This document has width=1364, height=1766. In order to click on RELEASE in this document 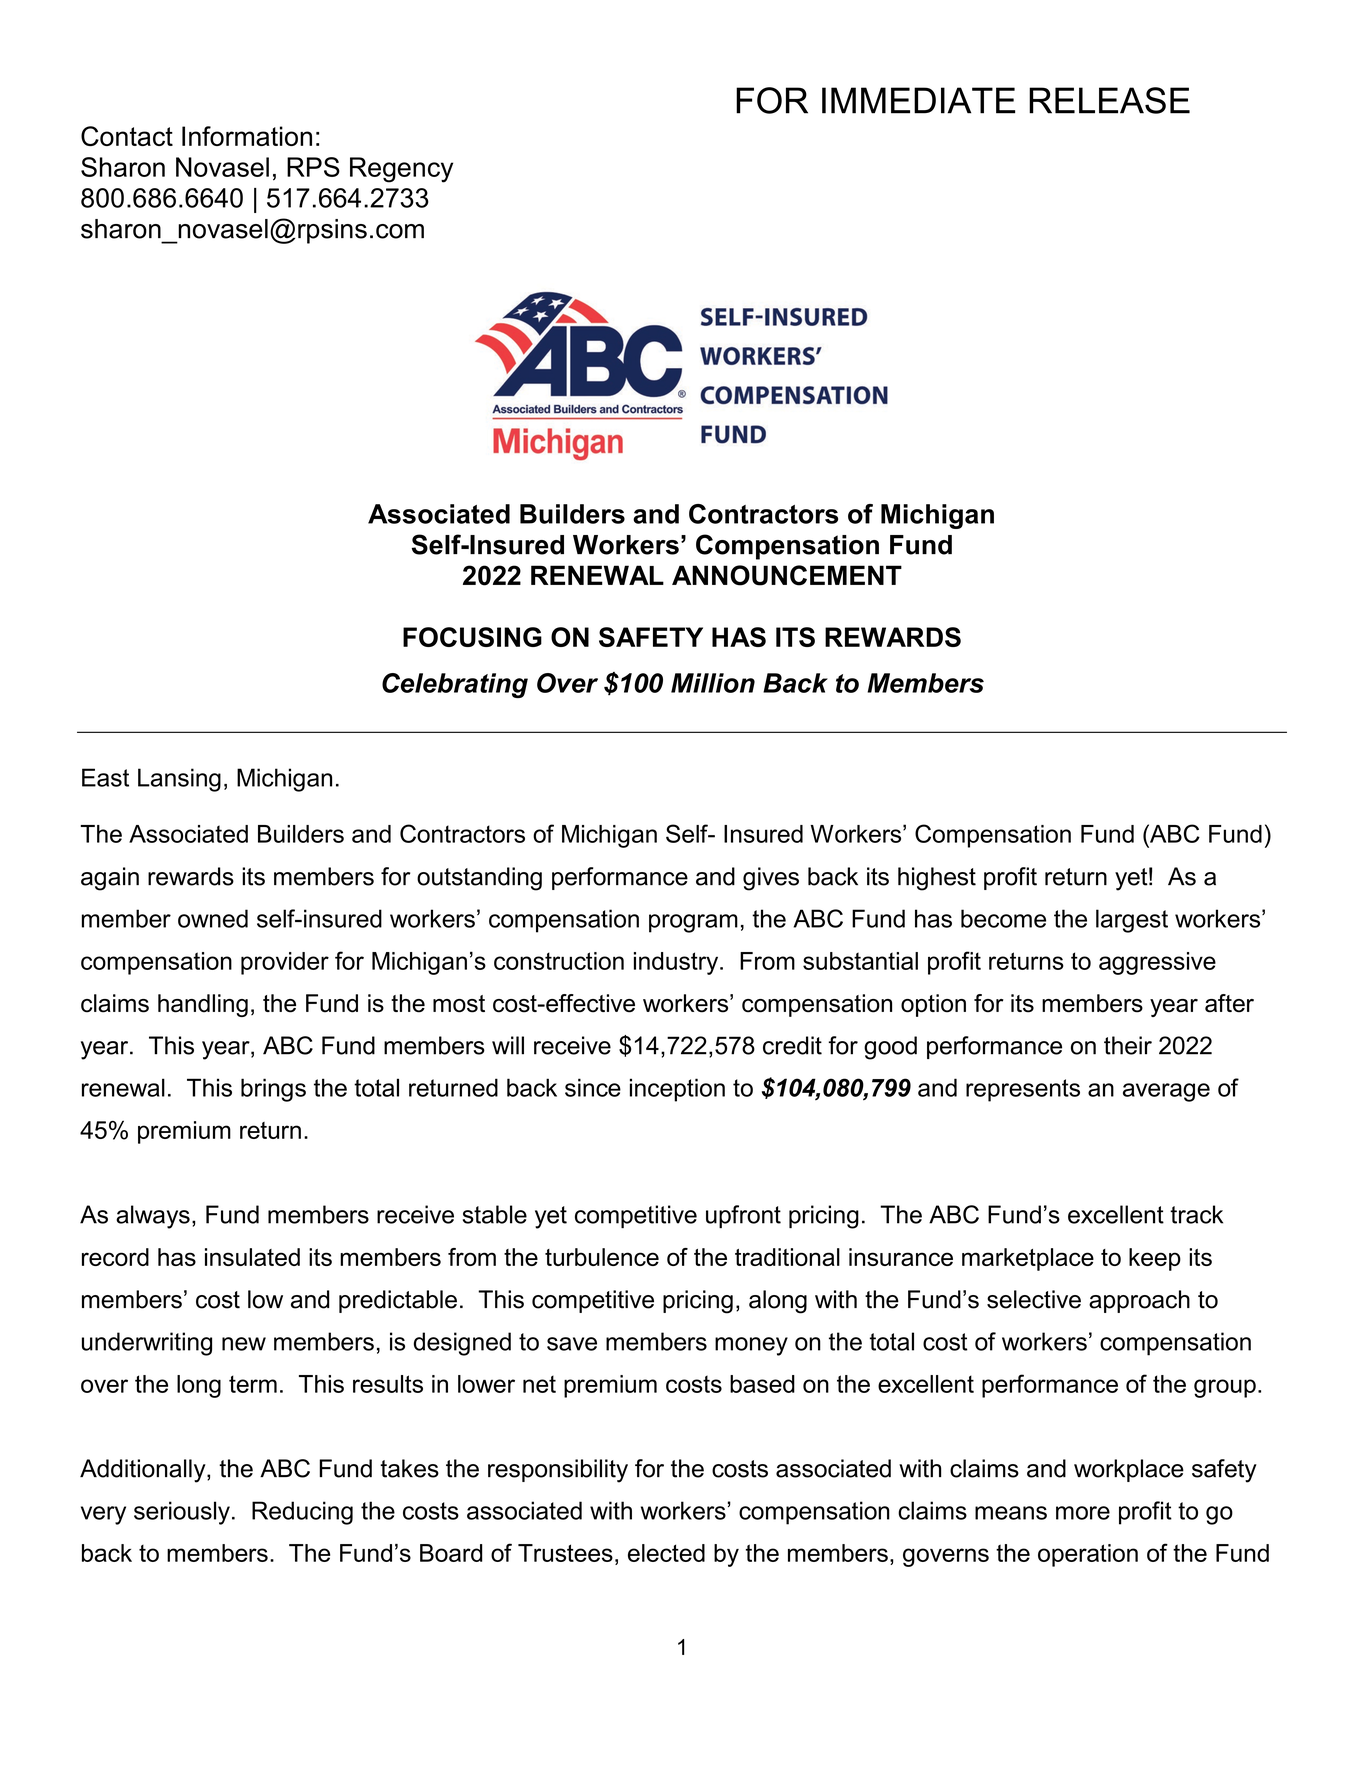, I will do `click(1109, 100)`.
